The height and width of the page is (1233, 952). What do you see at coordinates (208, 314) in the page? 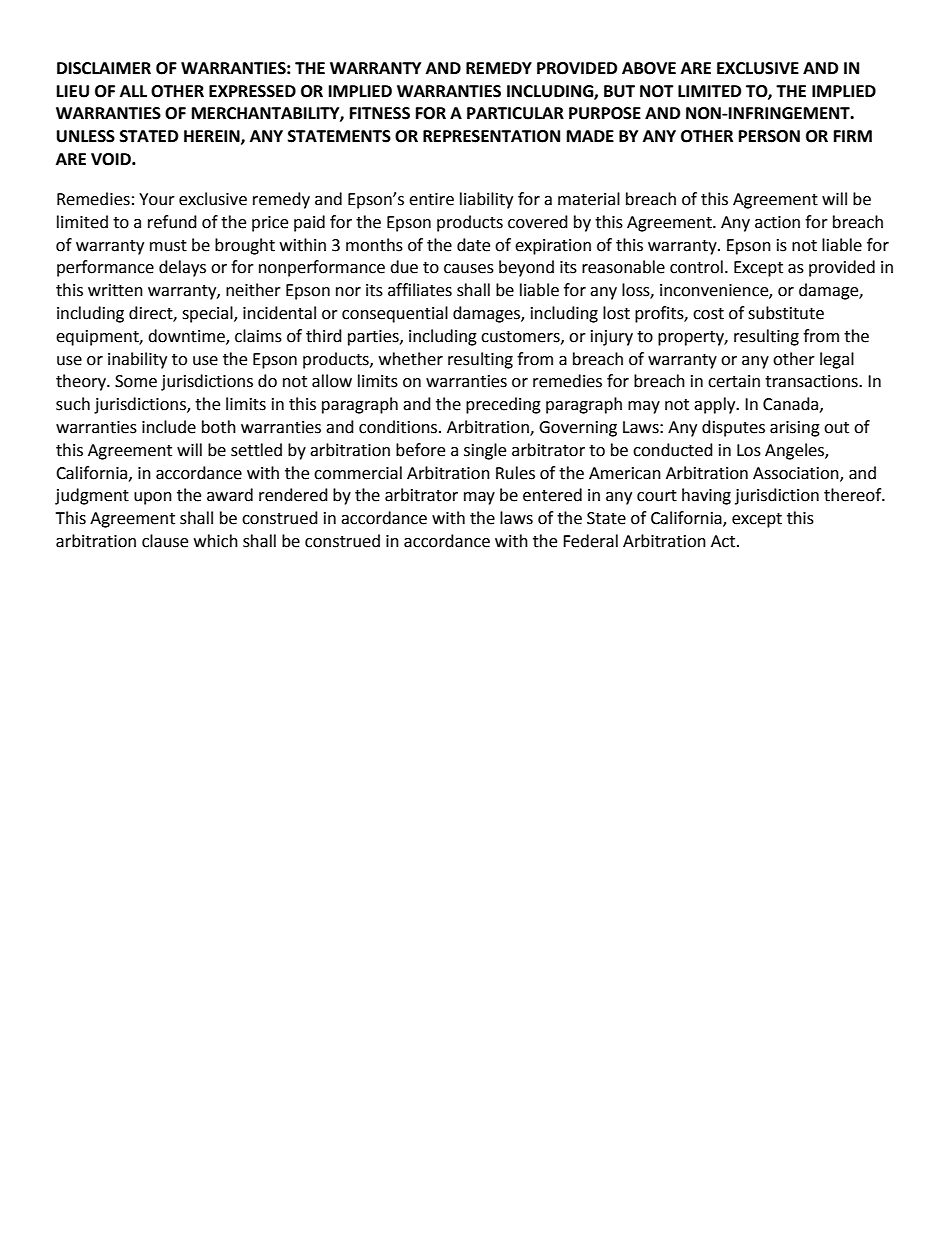
I see `special` at bounding box center [208, 314].
